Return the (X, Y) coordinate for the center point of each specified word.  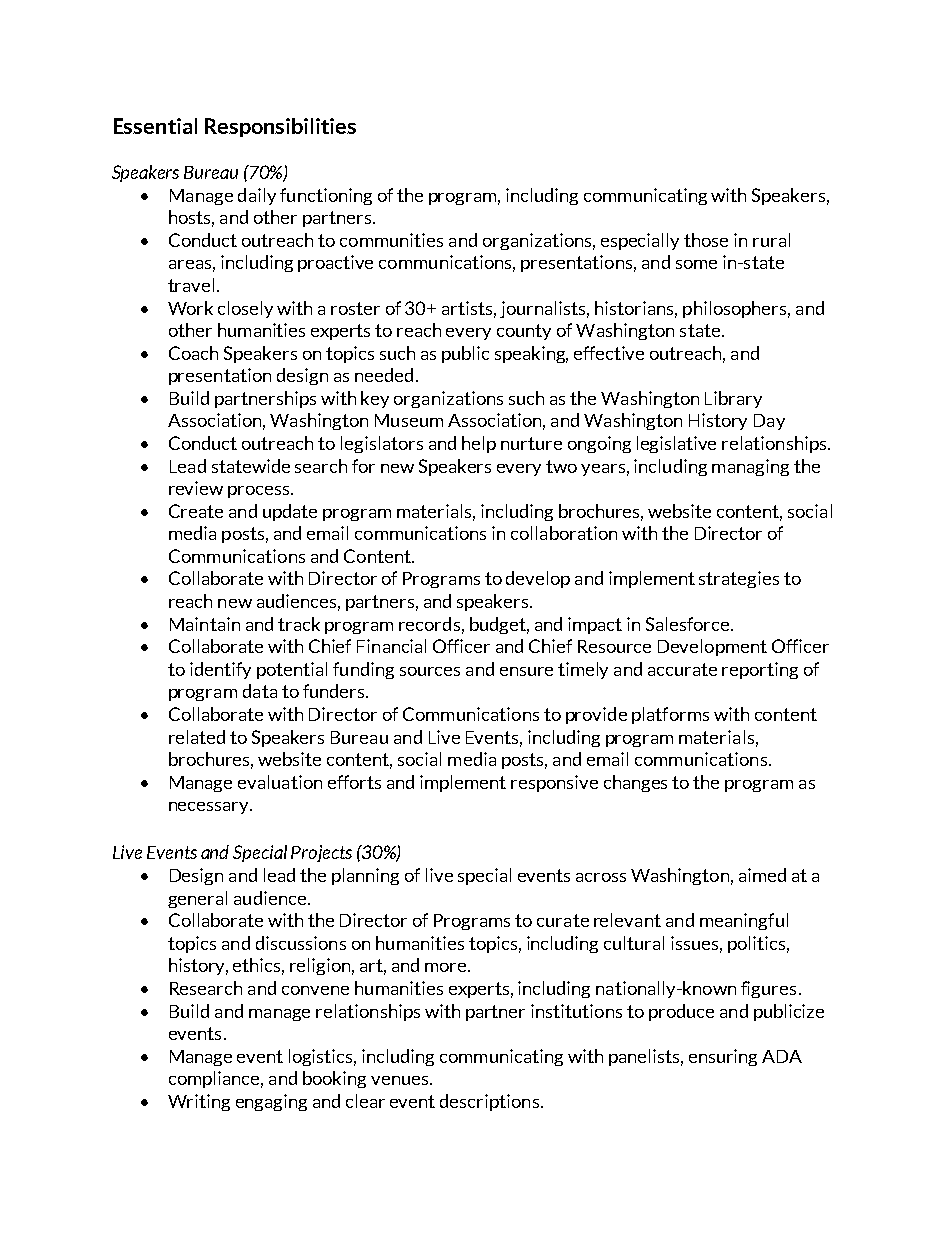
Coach (193, 353)
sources (430, 671)
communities (391, 240)
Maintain (205, 624)
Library (733, 399)
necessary (210, 808)
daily (257, 196)
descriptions (489, 1102)
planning (365, 876)
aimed (762, 875)
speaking (531, 354)
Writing (199, 1102)
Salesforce (689, 624)
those (706, 240)
